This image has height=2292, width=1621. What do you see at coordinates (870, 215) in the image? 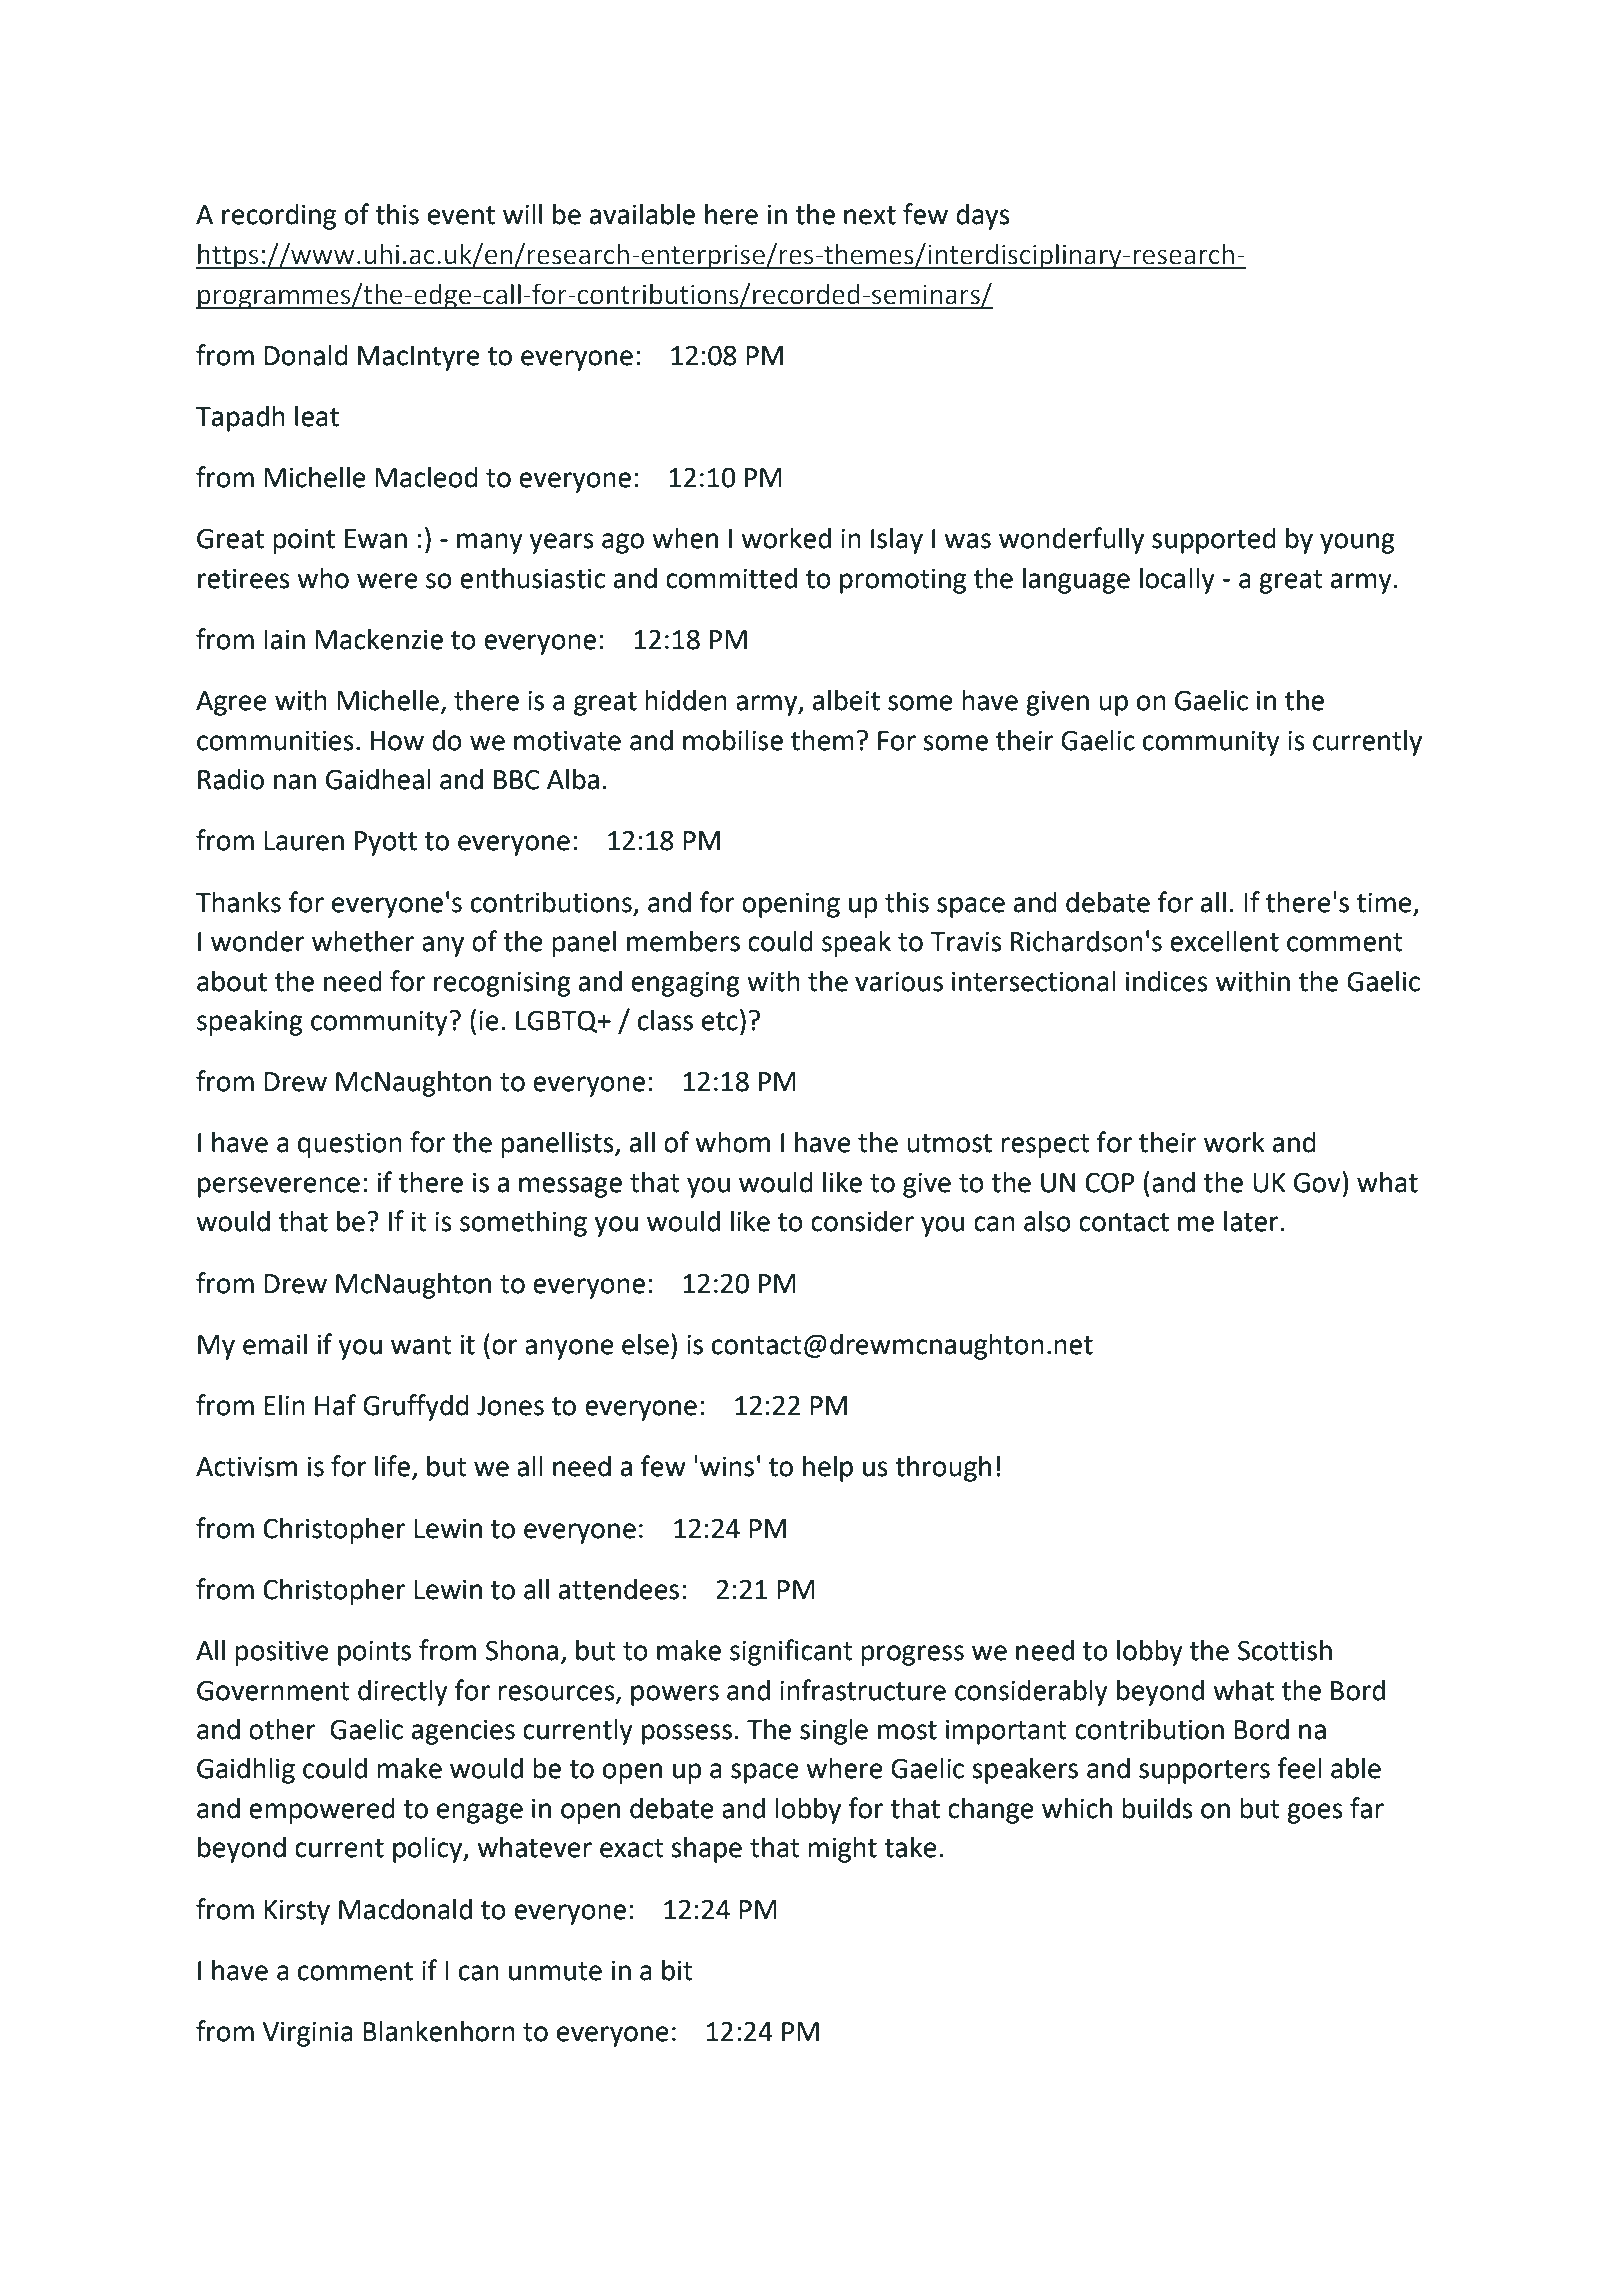
I see `next` at bounding box center [870, 215].
